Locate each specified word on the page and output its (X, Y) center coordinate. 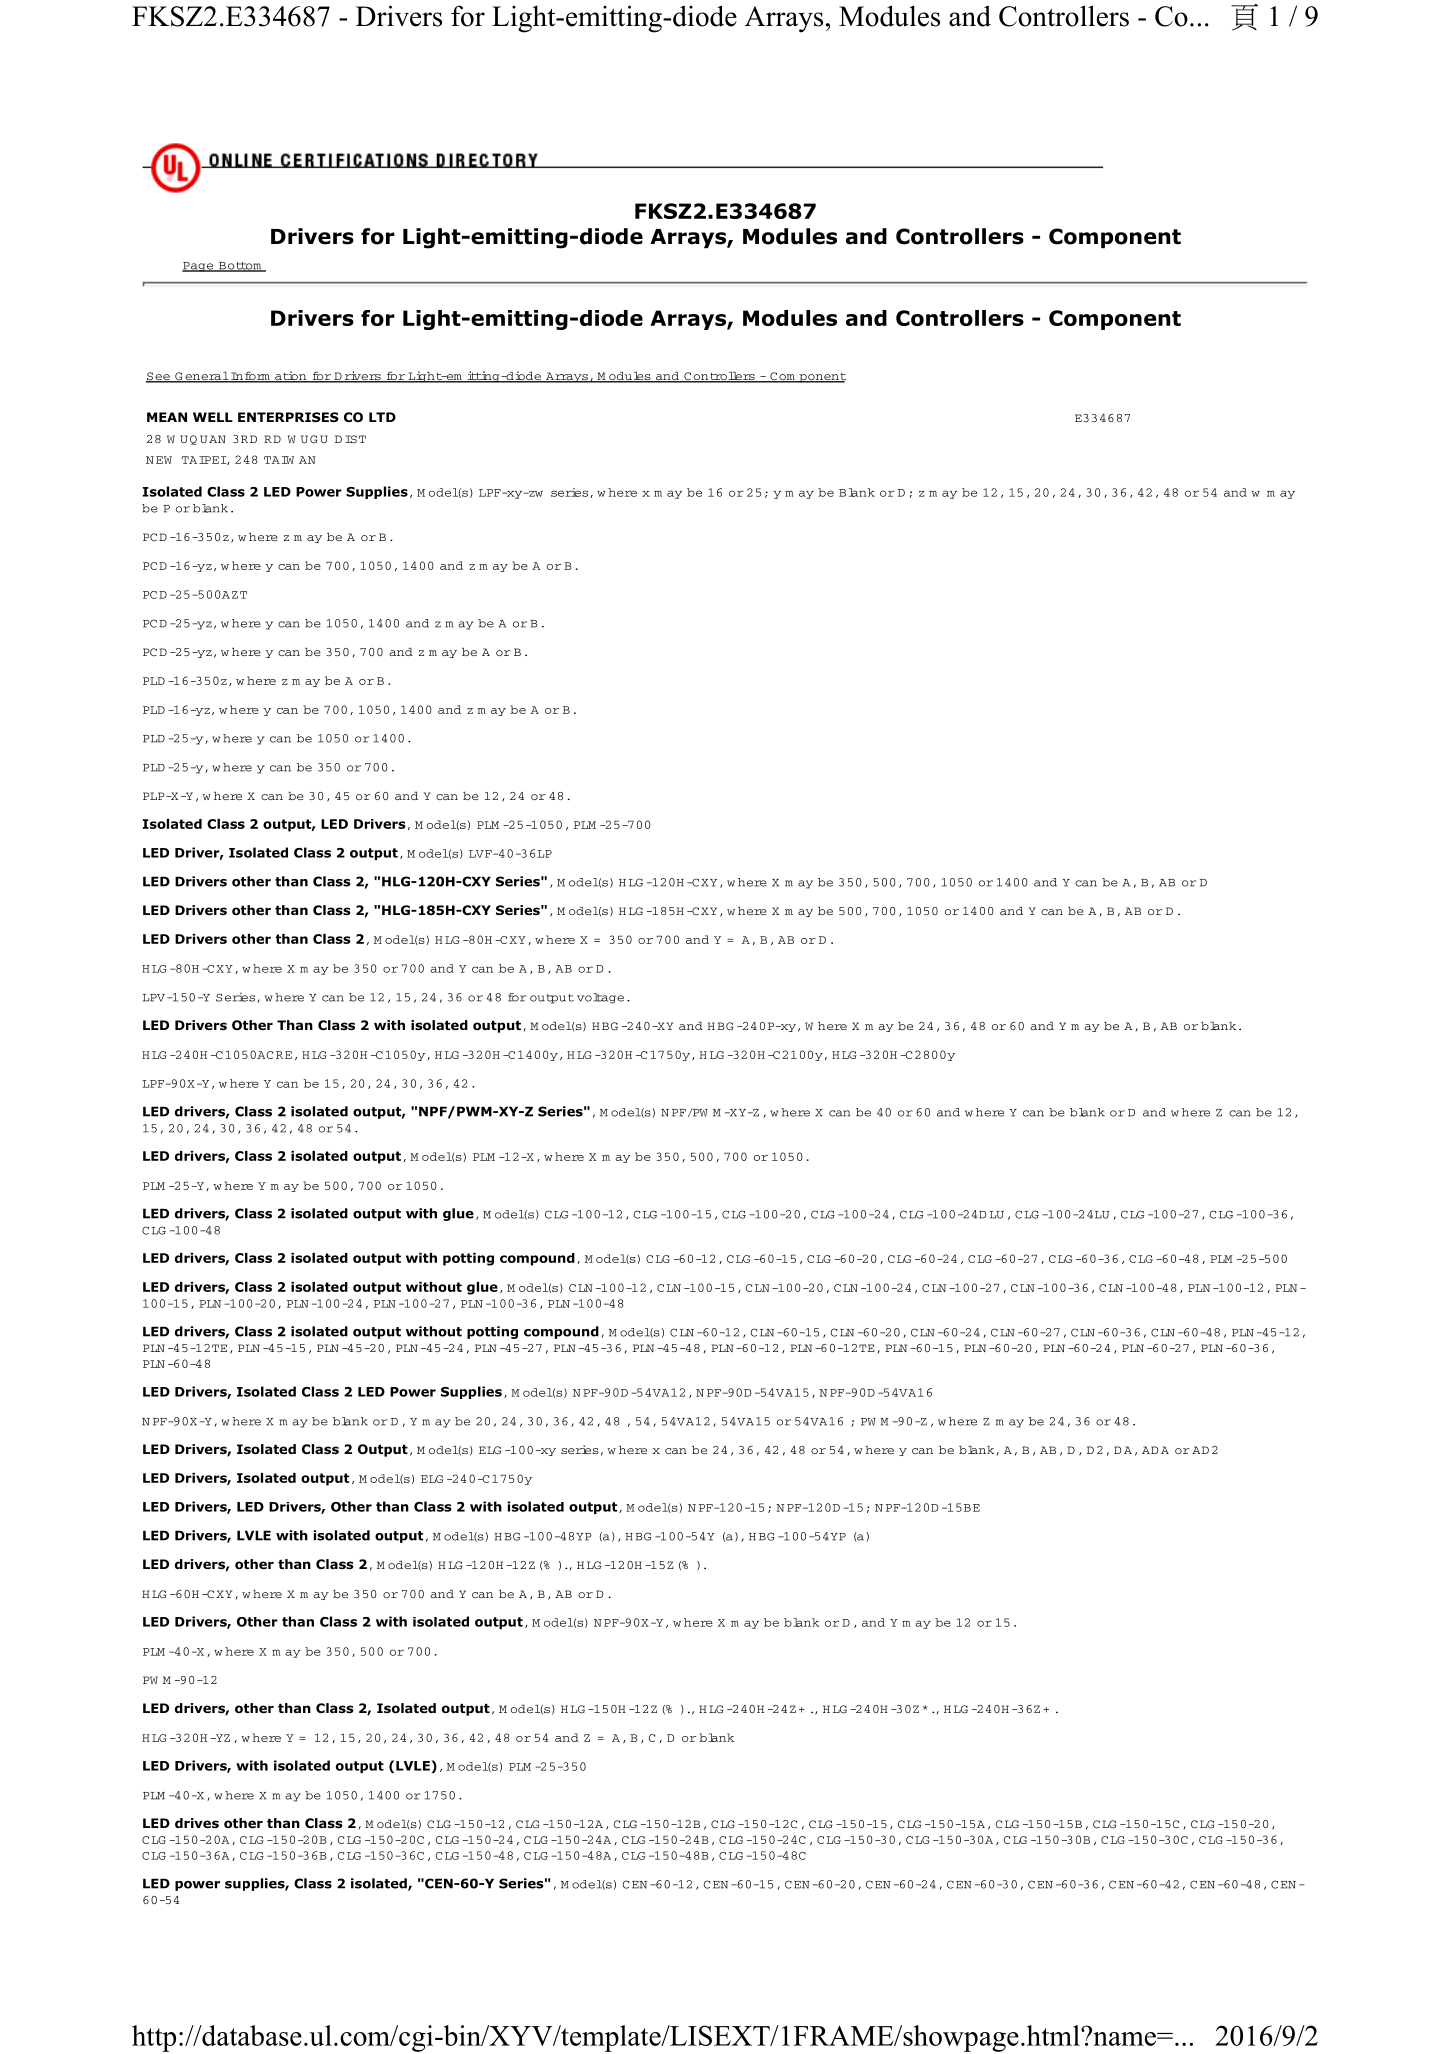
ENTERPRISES (288, 417)
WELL (213, 417)
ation (291, 377)
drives (197, 1823)
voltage (600, 998)
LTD (382, 417)
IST (355, 439)
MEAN (167, 417)
